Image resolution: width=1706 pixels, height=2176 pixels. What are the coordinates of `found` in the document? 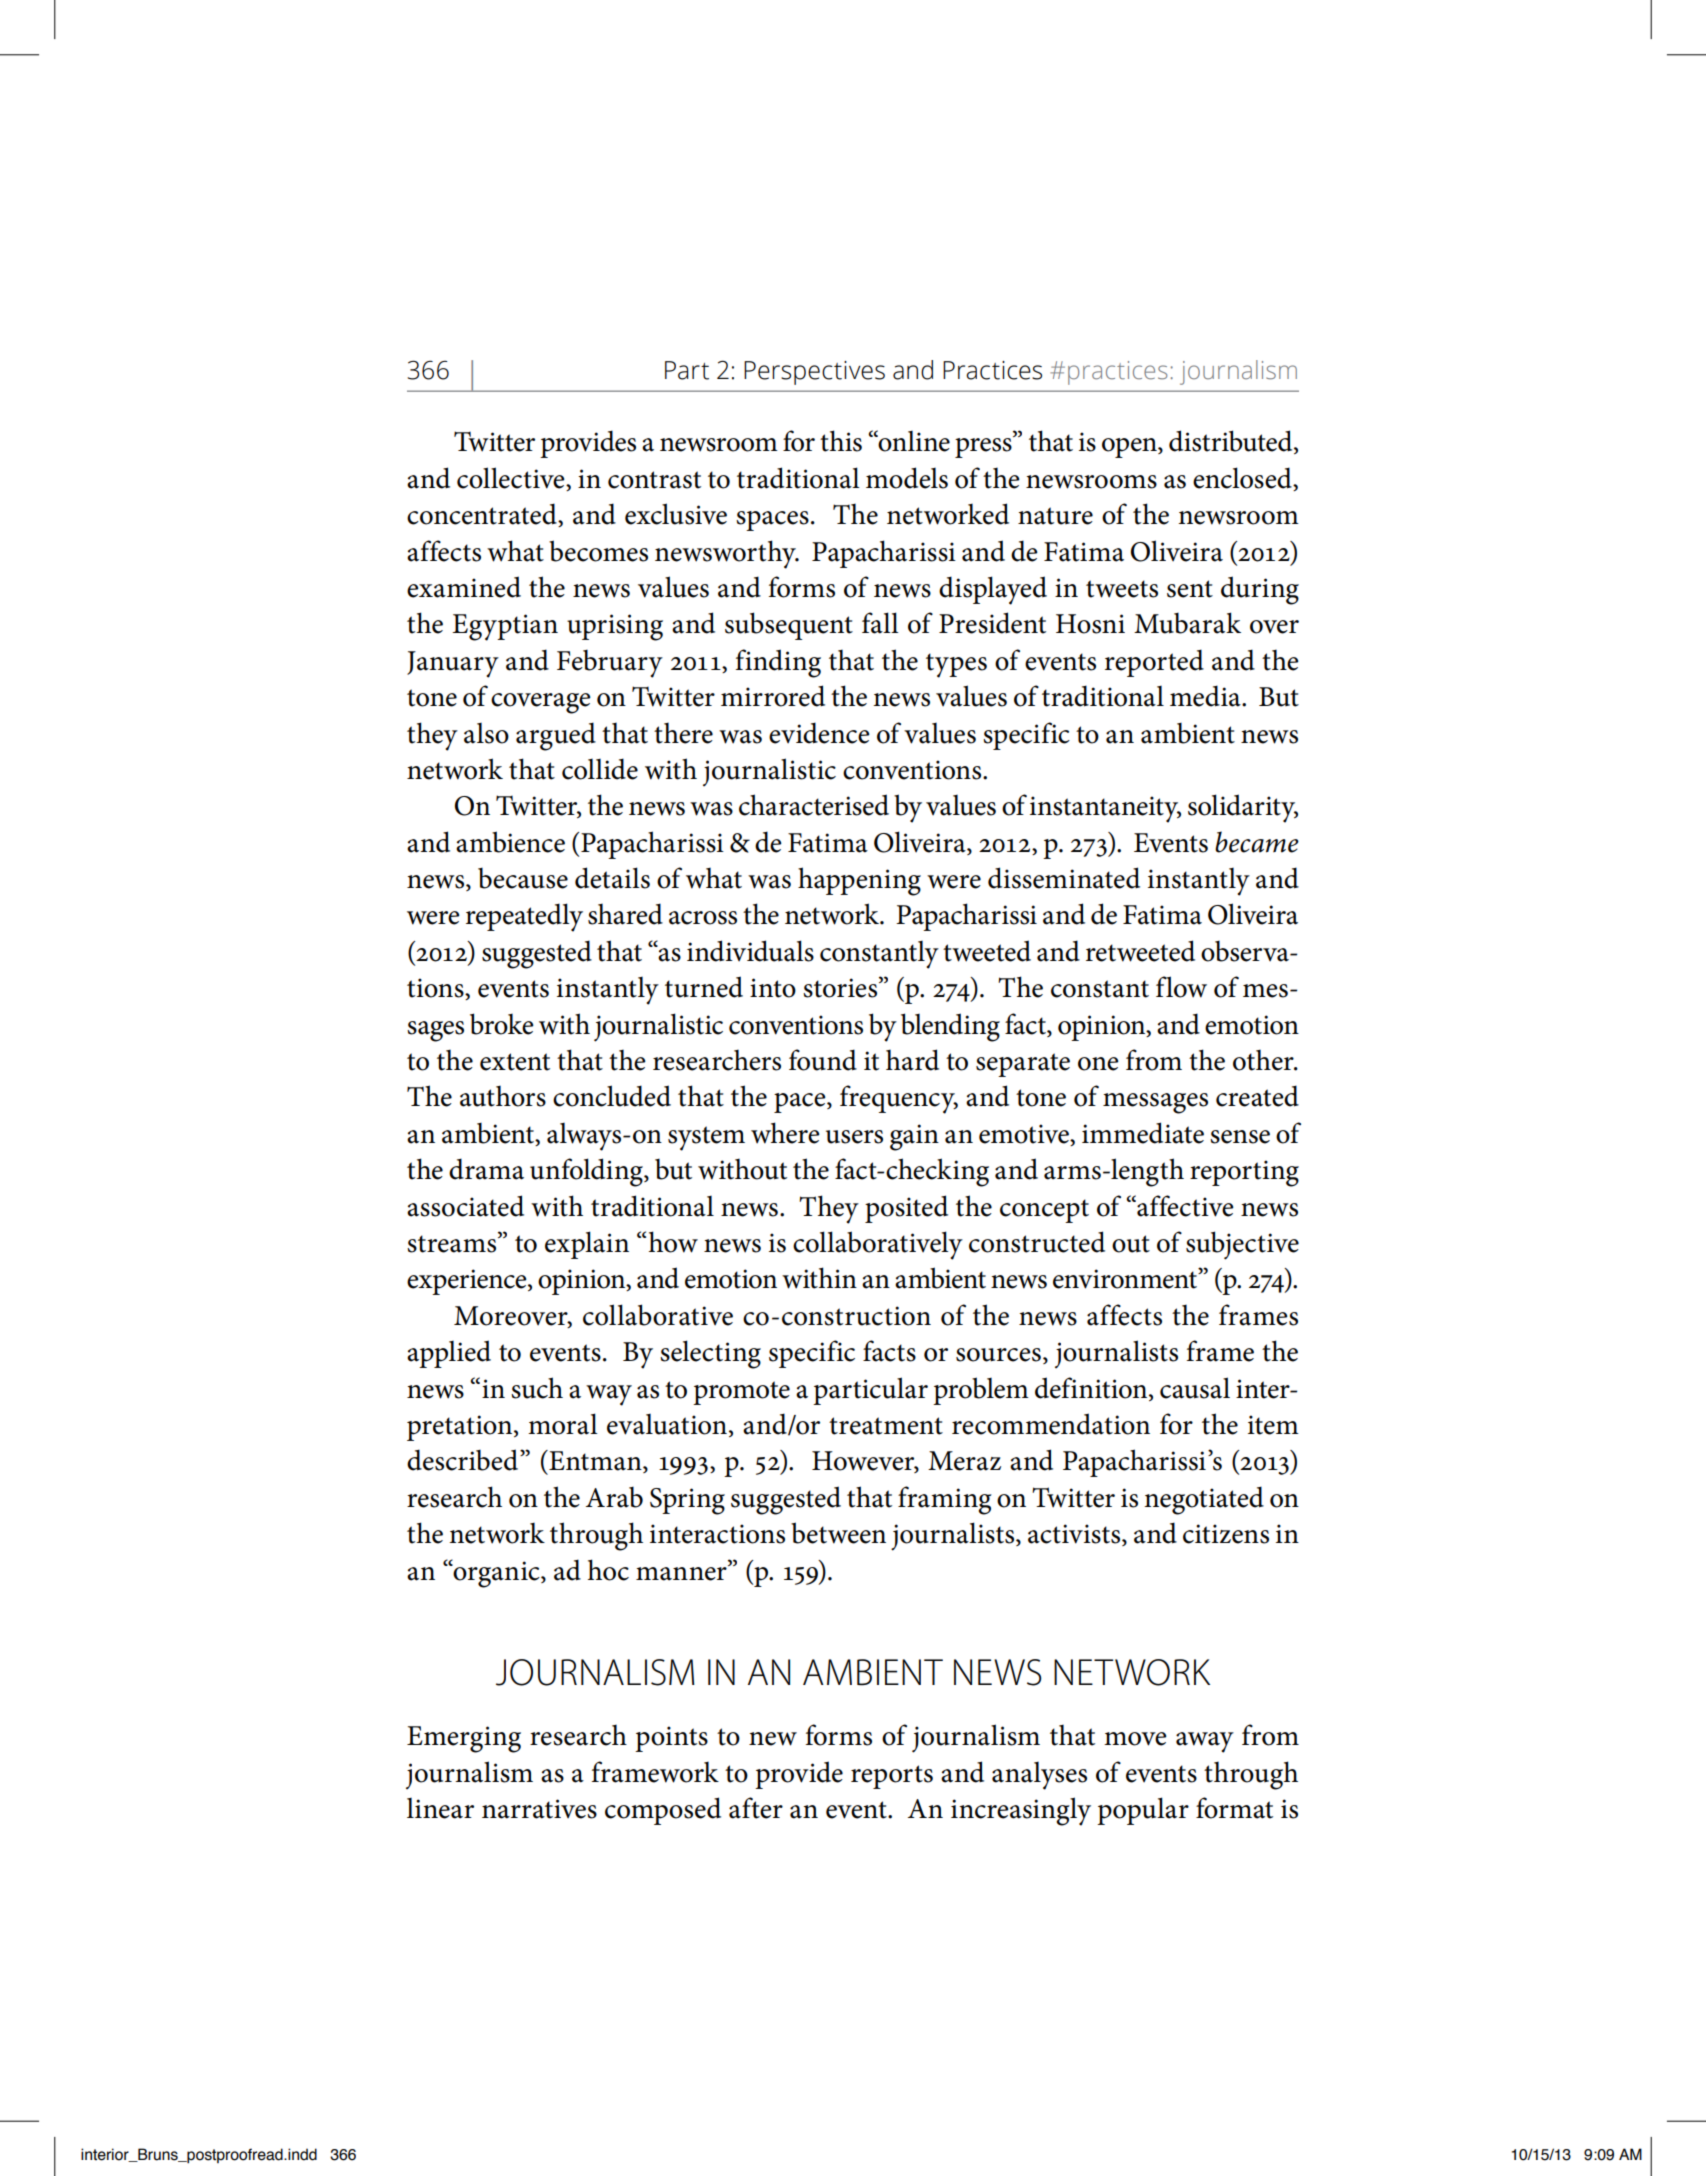 It's located at (823, 1060).
